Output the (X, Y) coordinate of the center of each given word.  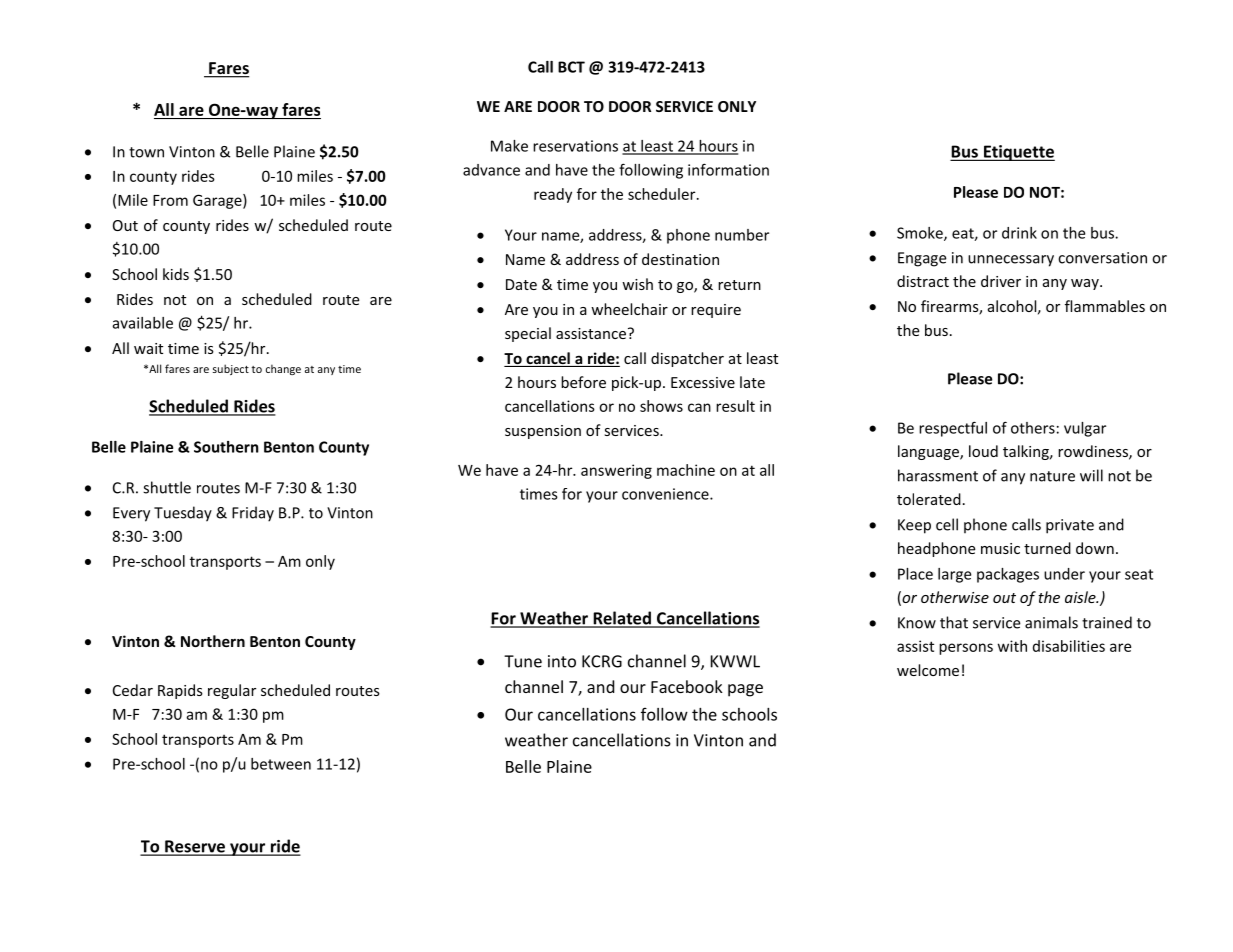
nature (1052, 476)
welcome (928, 670)
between (281, 764)
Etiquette (1018, 153)
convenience (666, 494)
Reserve (195, 847)
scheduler (663, 194)
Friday (253, 514)
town (146, 152)
